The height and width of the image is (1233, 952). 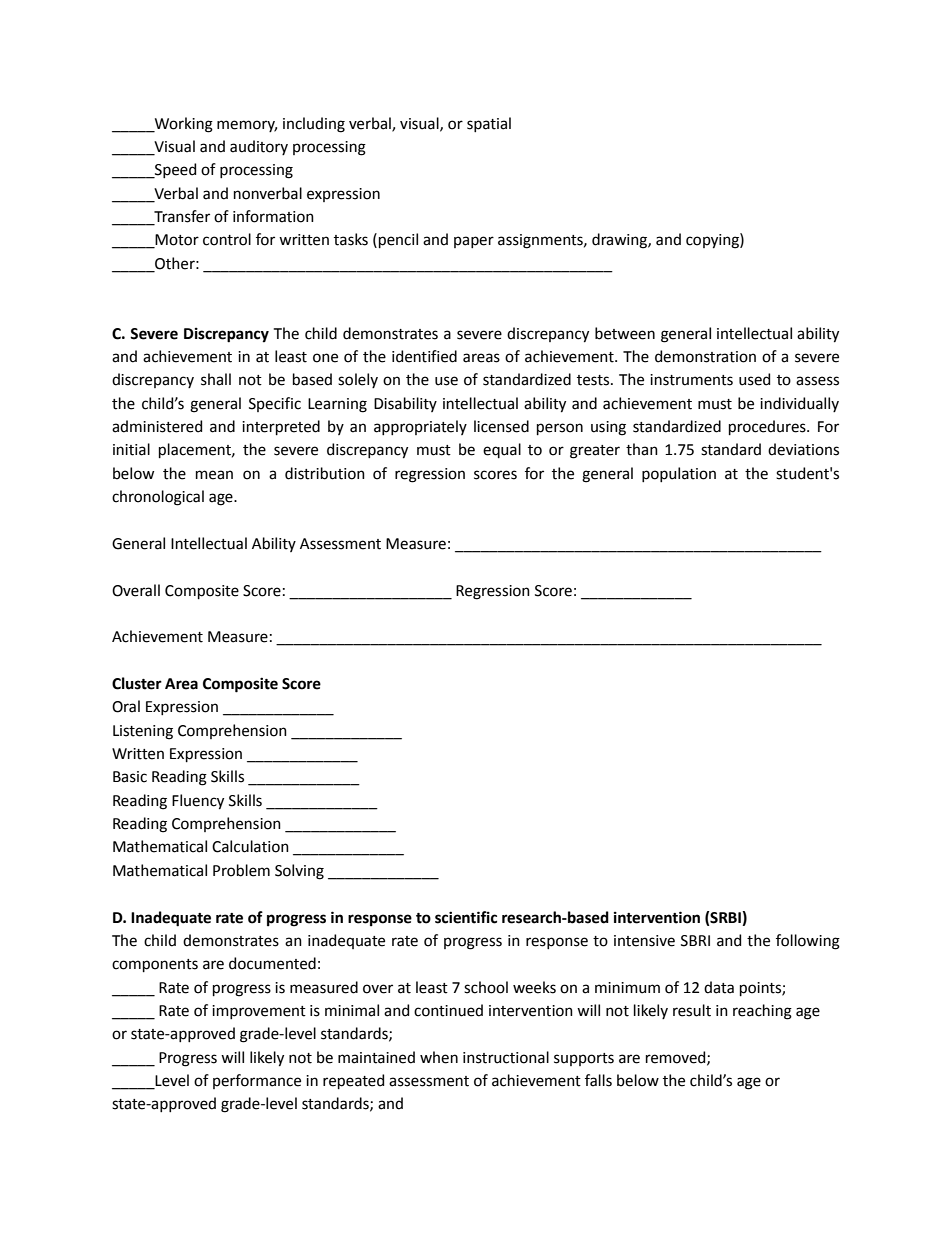 I want to click on equal, so click(x=502, y=450).
